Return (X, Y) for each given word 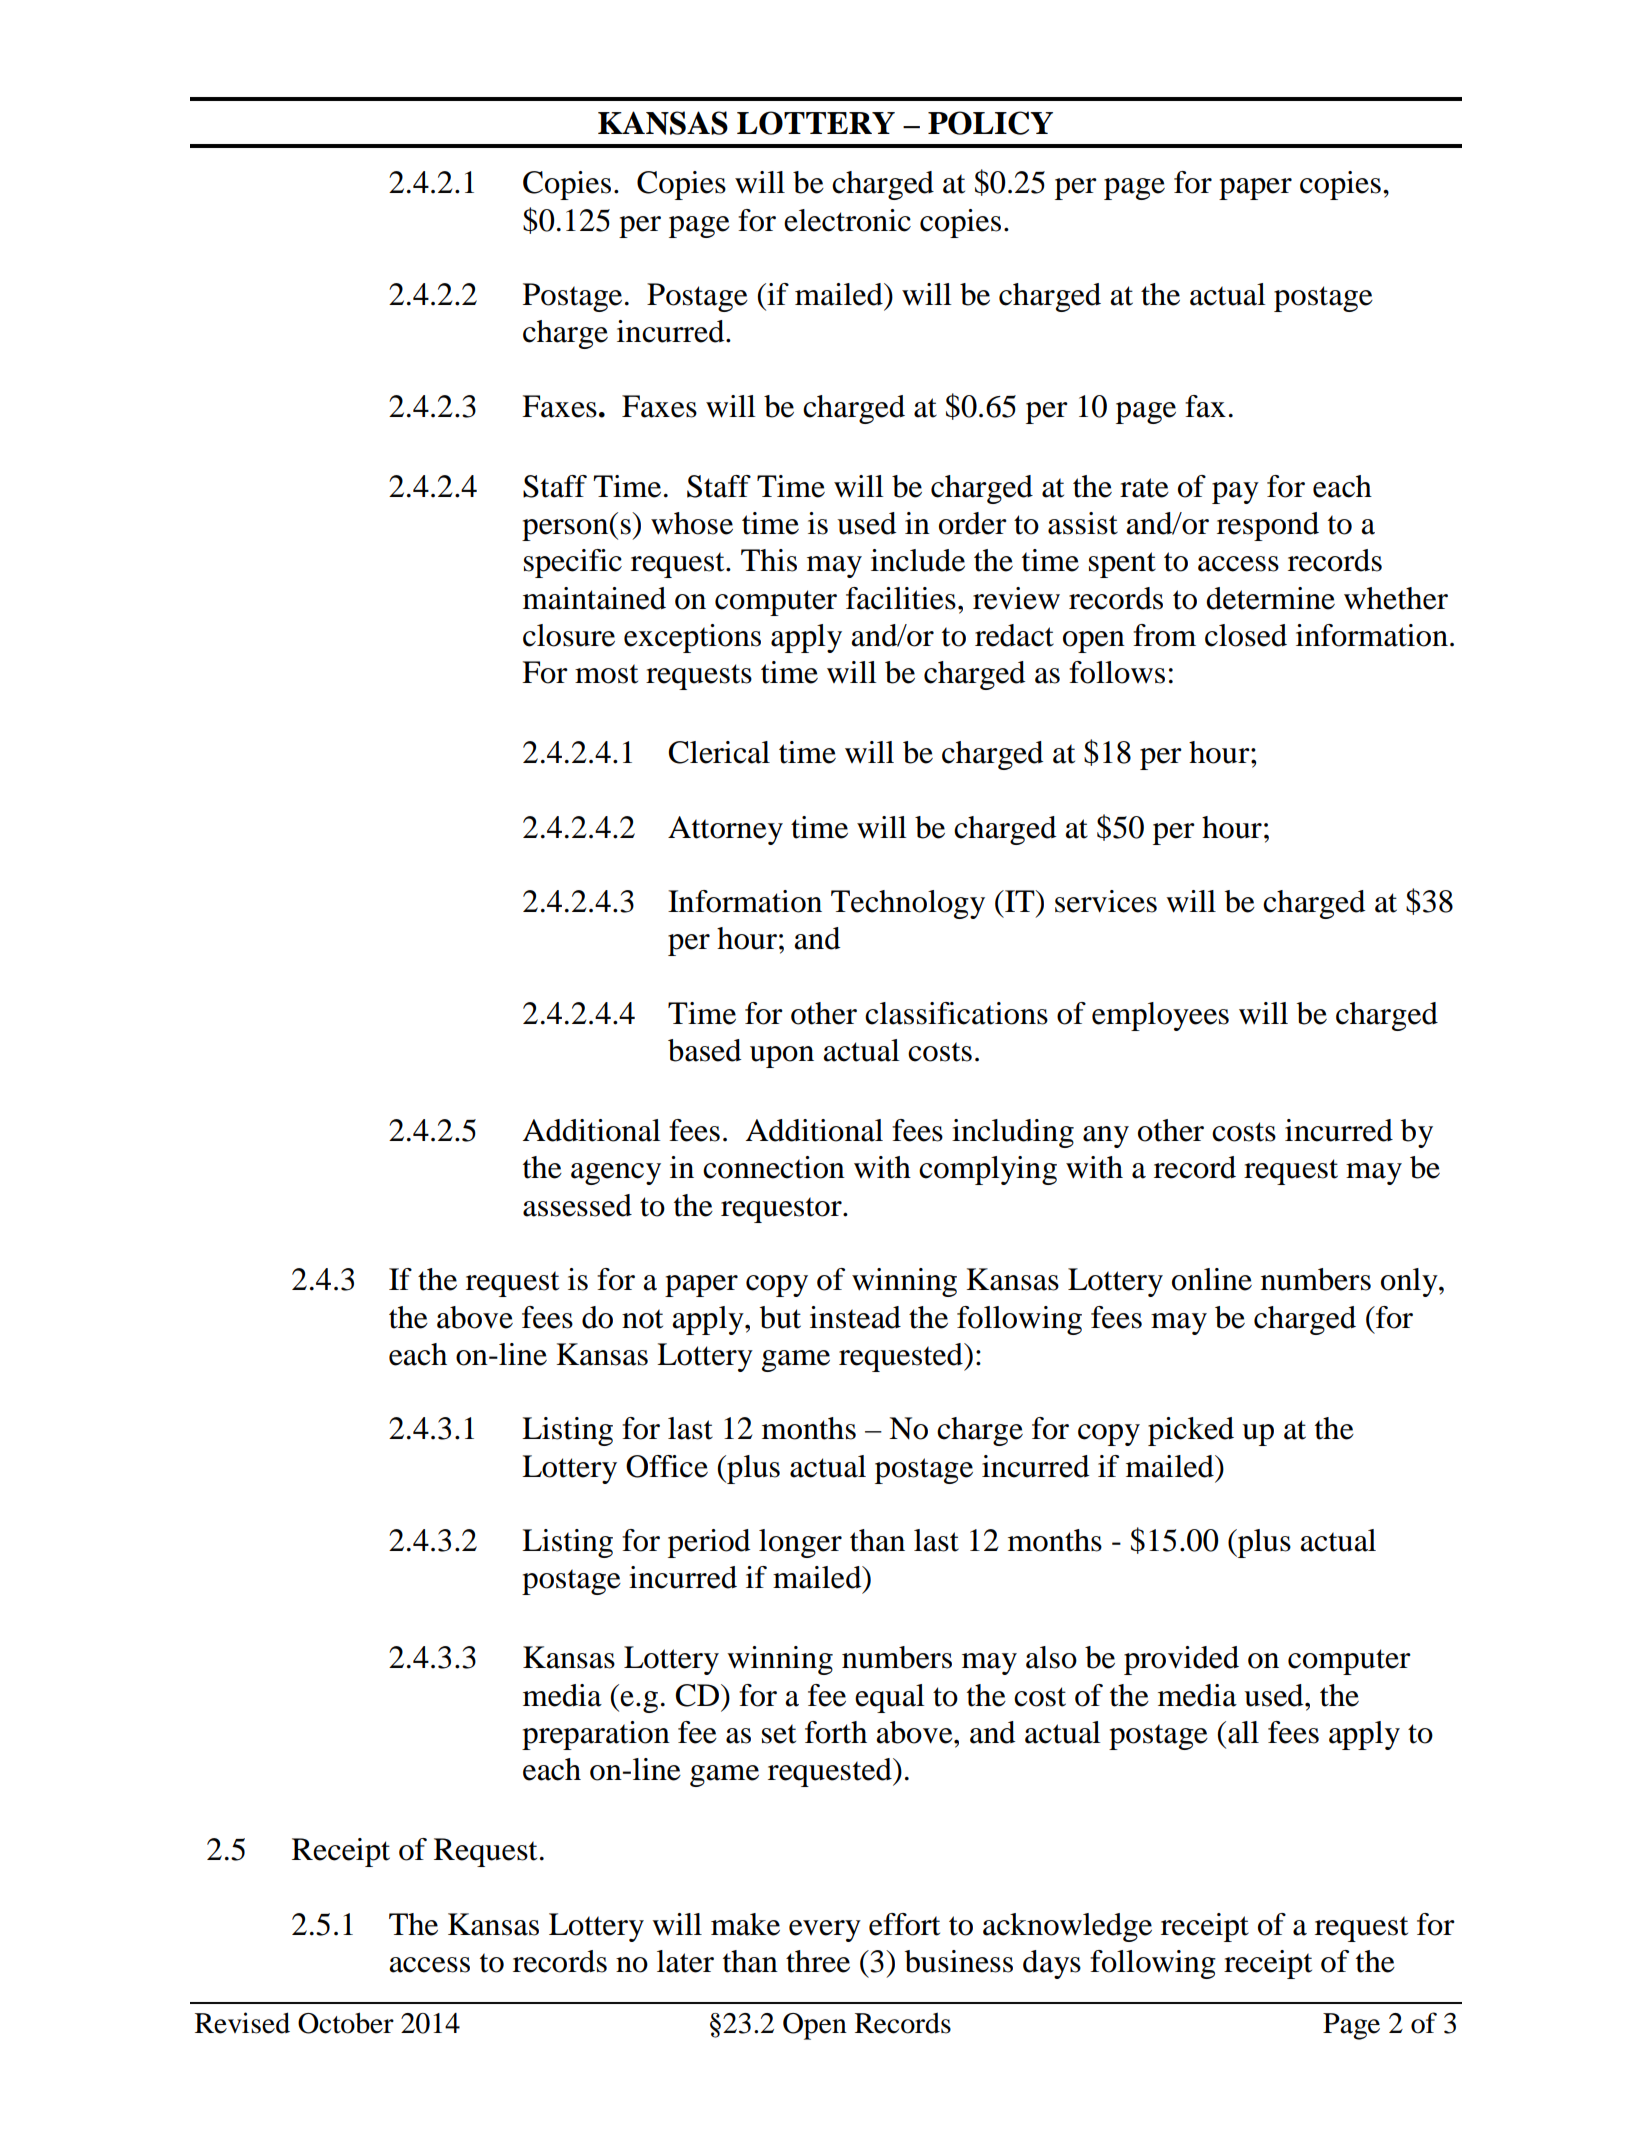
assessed (577, 1205)
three (818, 1961)
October (346, 2023)
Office (667, 1466)
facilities (901, 598)
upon (782, 1057)
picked (1191, 1431)
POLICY (990, 123)
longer (800, 1543)
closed (1246, 635)
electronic (847, 220)
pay (1235, 493)
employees (1160, 1016)
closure (569, 635)
